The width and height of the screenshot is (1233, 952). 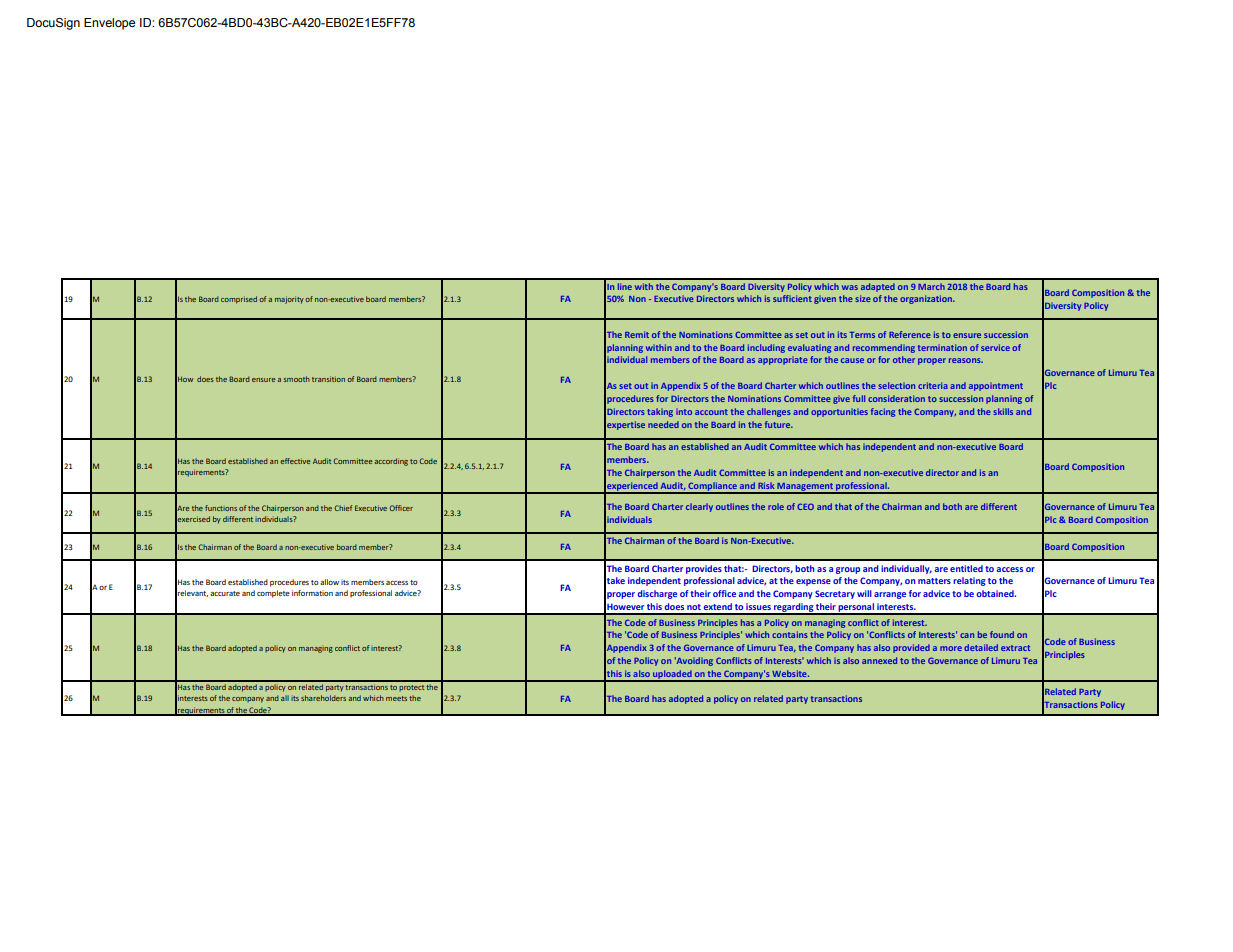 What do you see at coordinates (295, 461) in the screenshot?
I see `effective` at bounding box center [295, 461].
